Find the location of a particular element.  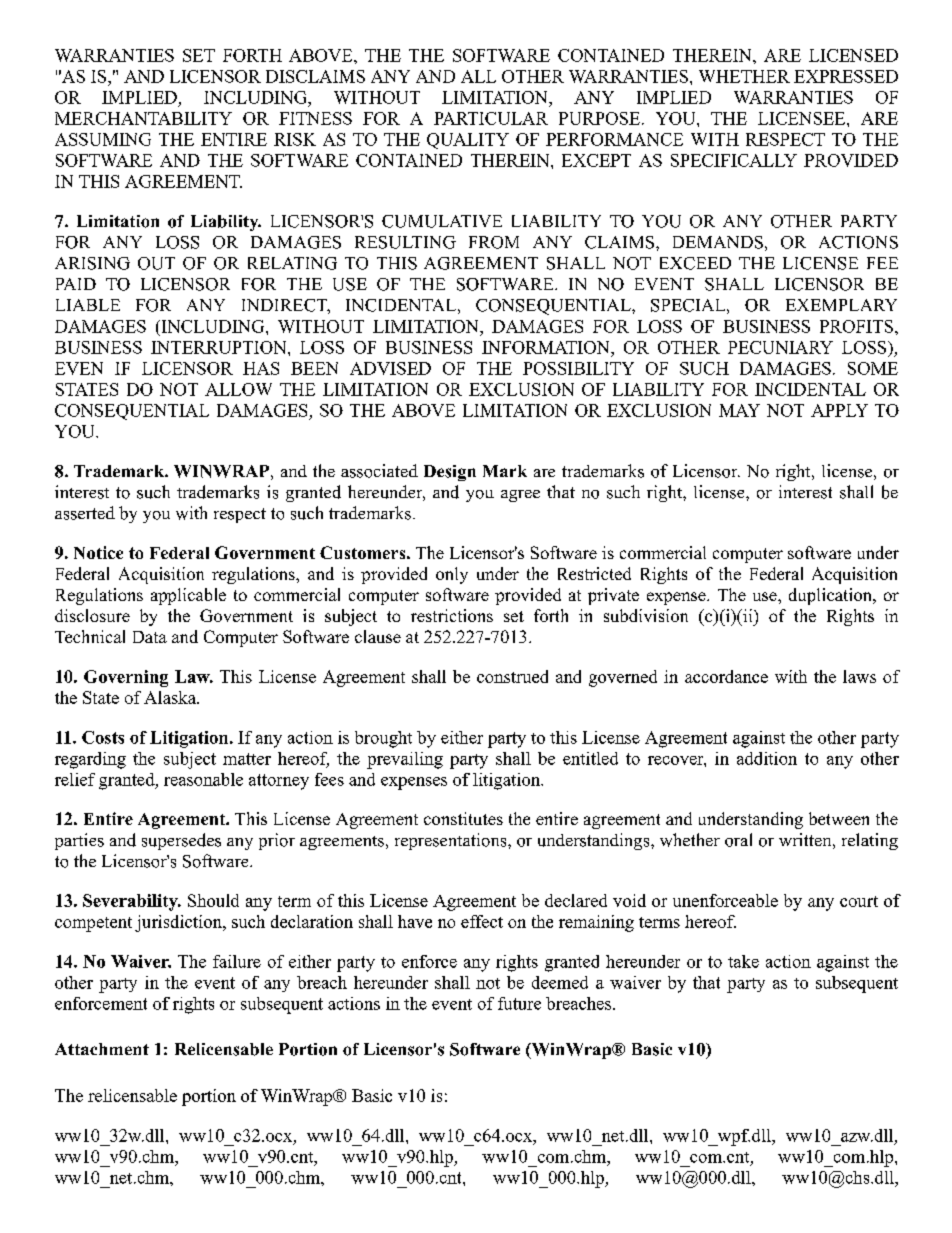

INTERRUPTION is located at coordinates (220, 347).
